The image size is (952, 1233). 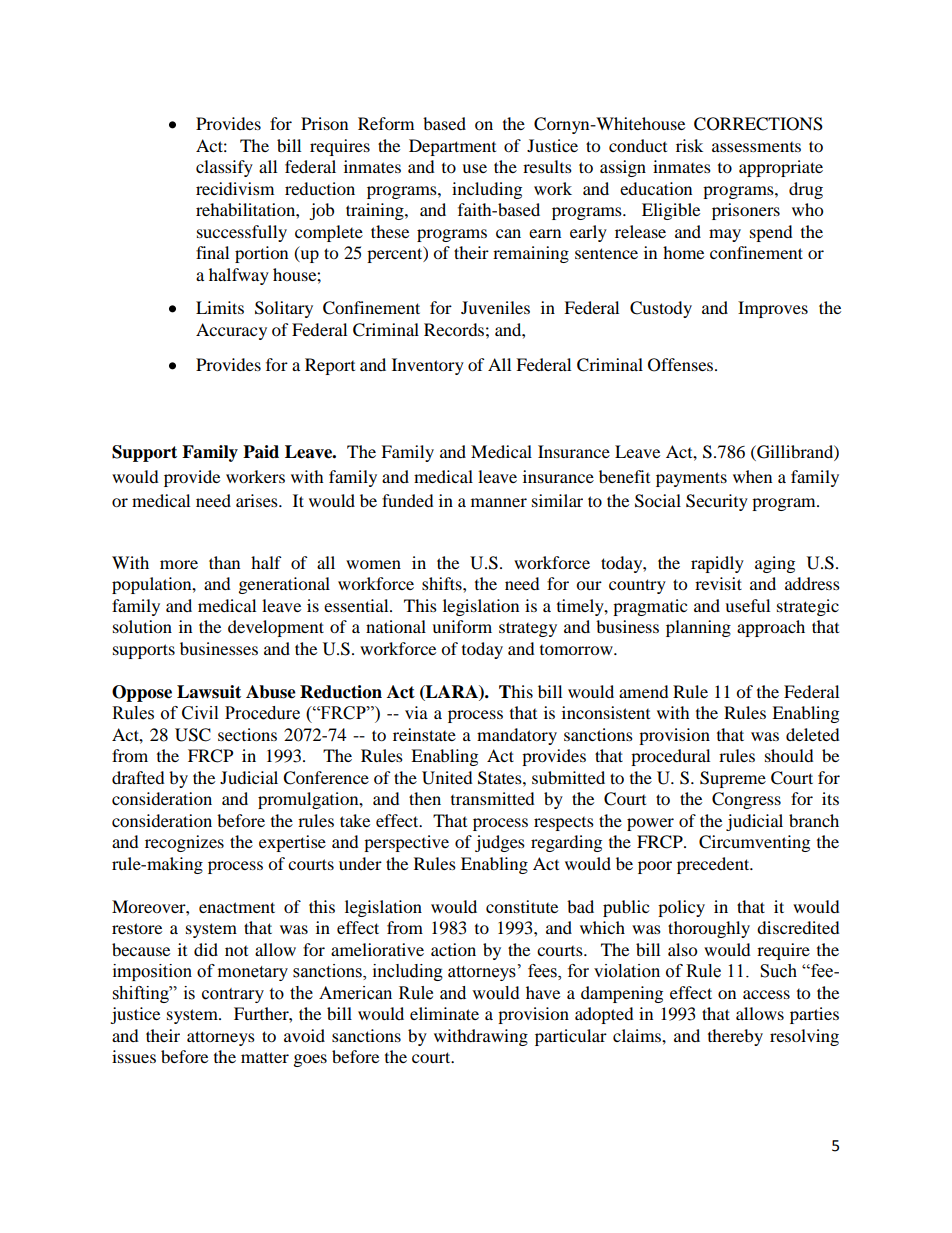 What do you see at coordinates (224, 168) in the image?
I see `classify` at bounding box center [224, 168].
